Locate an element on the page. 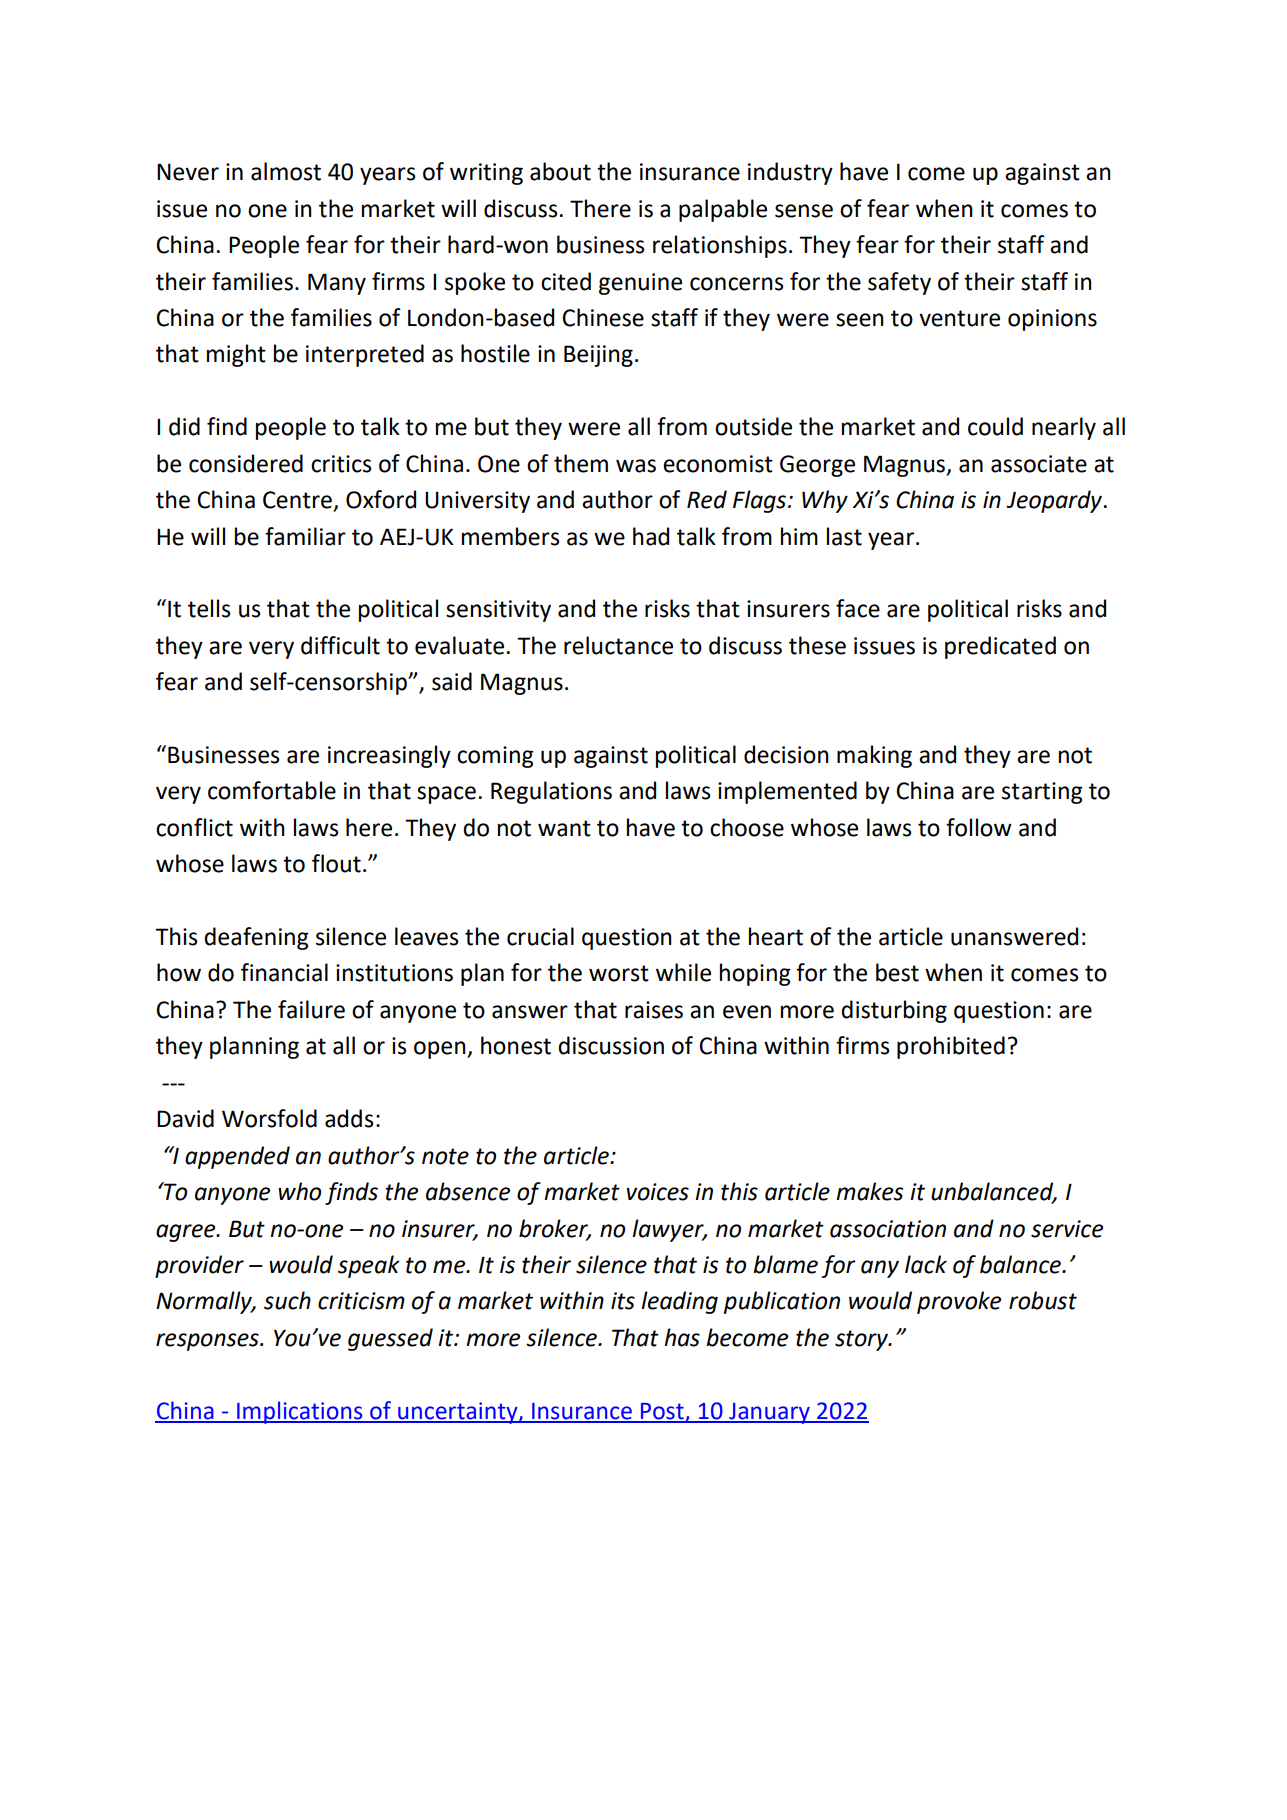 The image size is (1287, 1820). reluctance is located at coordinates (618, 645).
